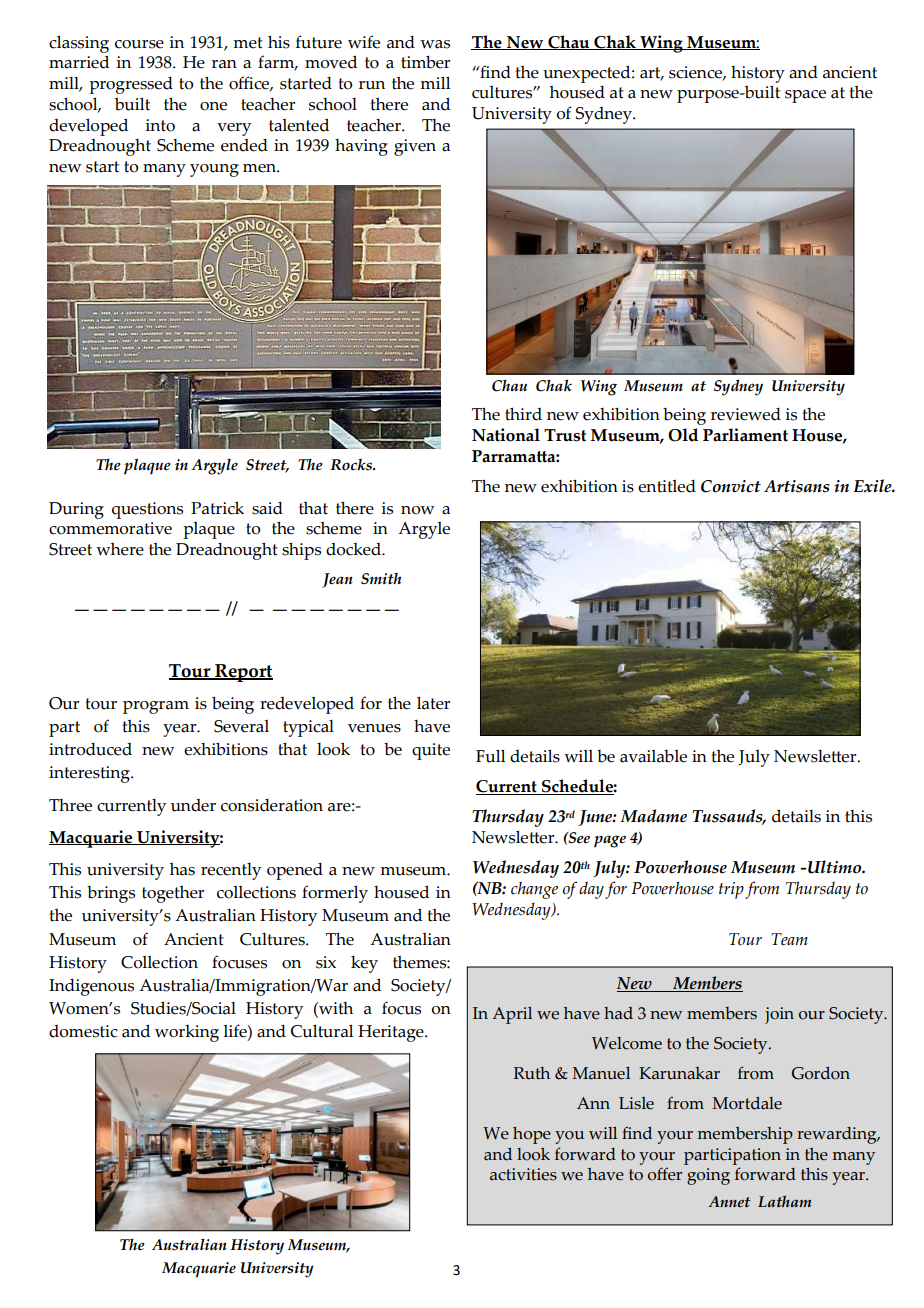 The image size is (924, 1308). I want to click on Smith, so click(381, 579).
